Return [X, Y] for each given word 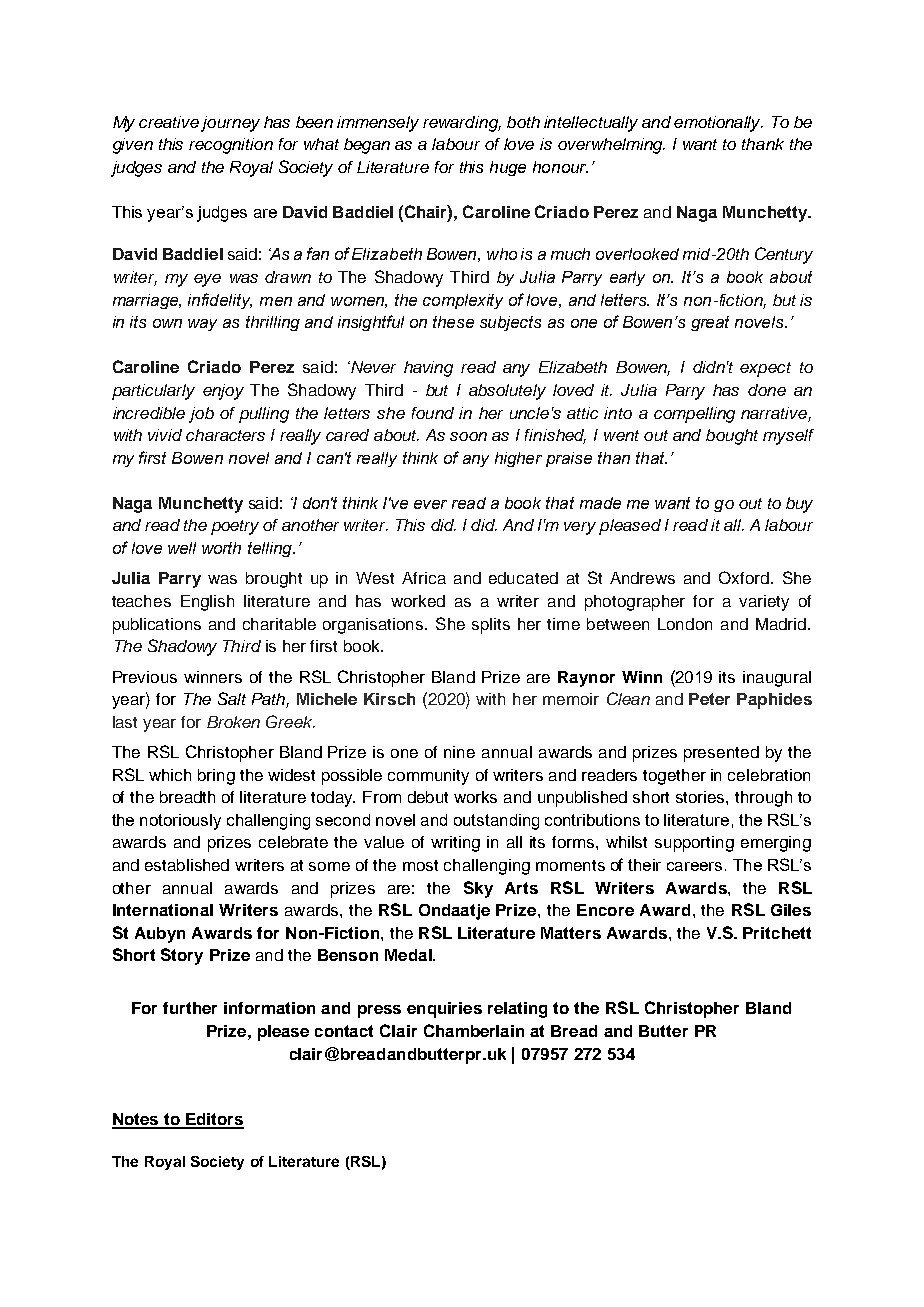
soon [468, 436]
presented [721, 754]
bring [216, 777]
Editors [213, 1120]
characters [225, 435]
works [475, 797]
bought [732, 437]
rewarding [462, 124]
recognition [231, 146]
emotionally [718, 124]
